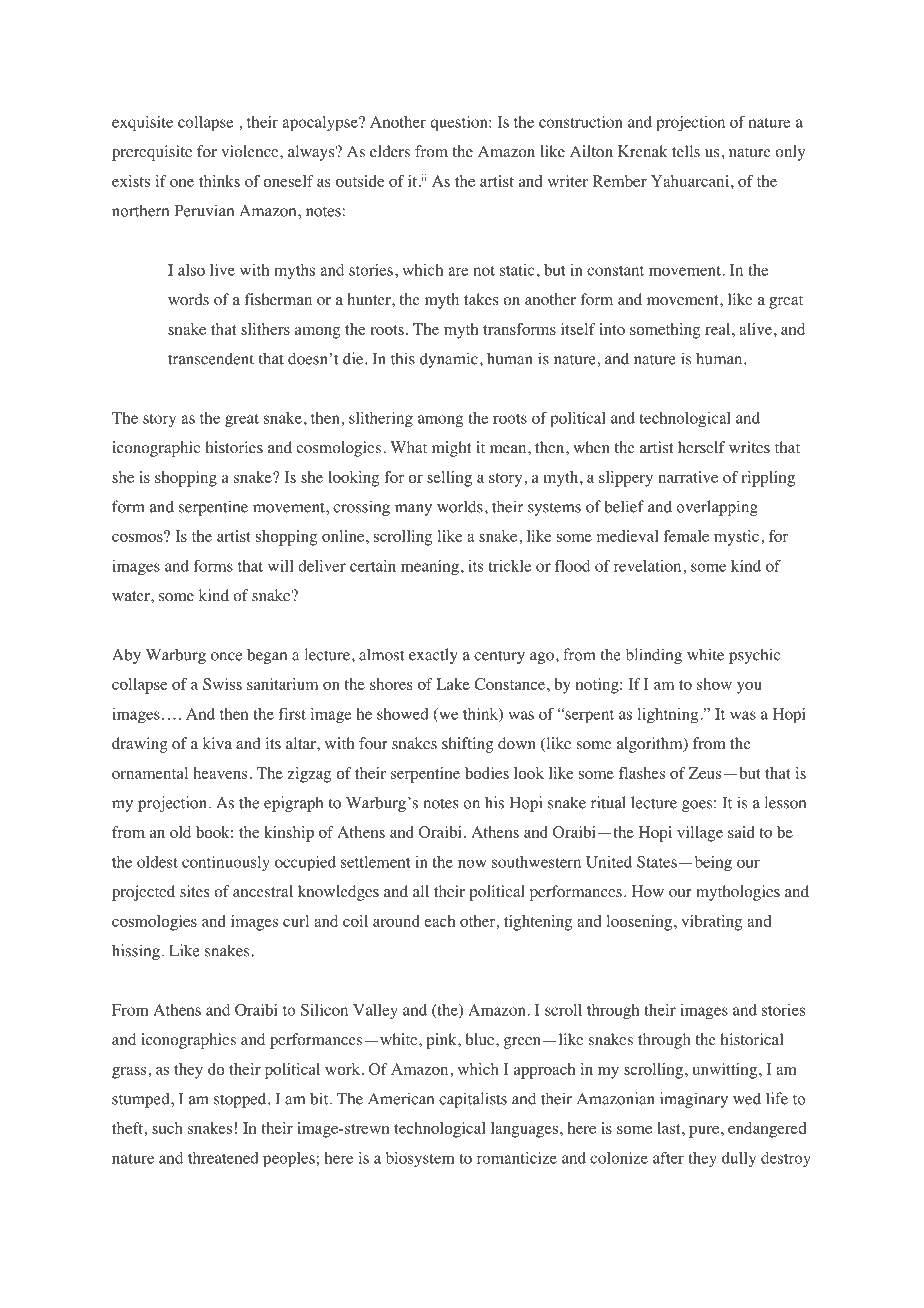  What do you see at coordinates (705, 1132) in the image?
I see `pure` at bounding box center [705, 1132].
